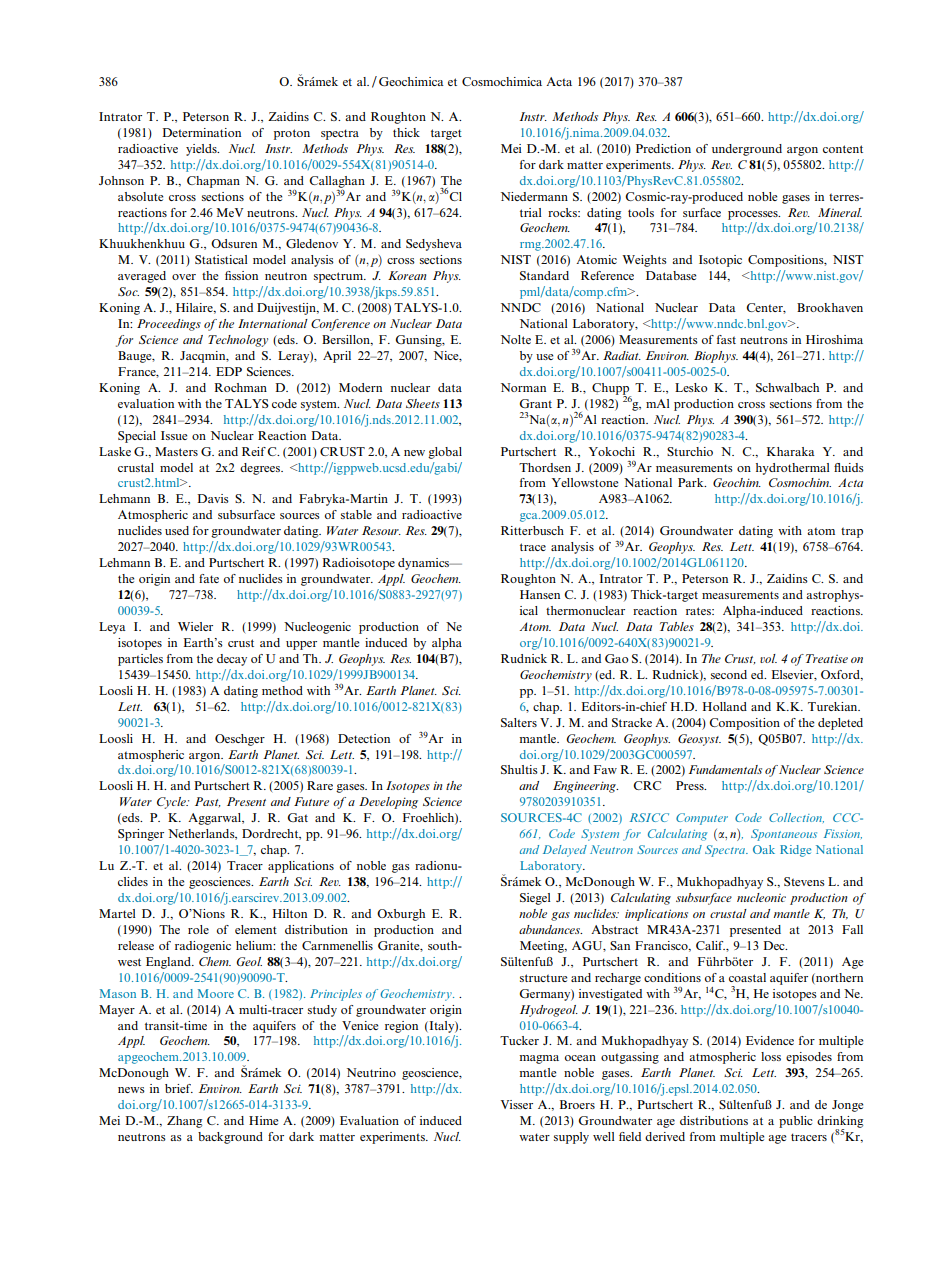  Describe the element at coordinates (208, 802) in the image. I see `Past` at that location.
